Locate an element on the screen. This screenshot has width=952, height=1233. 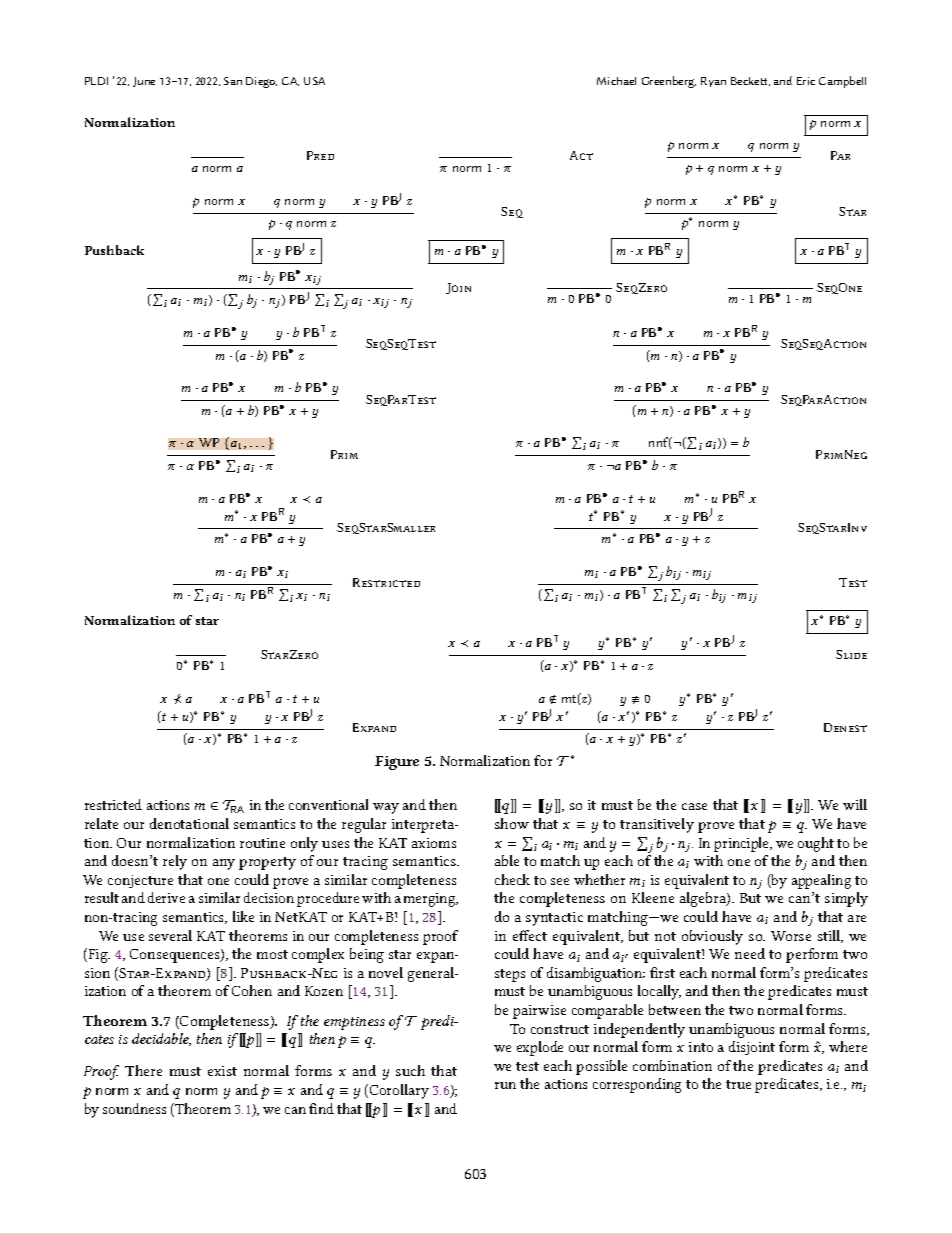
Figure is located at coordinates (397, 763).
